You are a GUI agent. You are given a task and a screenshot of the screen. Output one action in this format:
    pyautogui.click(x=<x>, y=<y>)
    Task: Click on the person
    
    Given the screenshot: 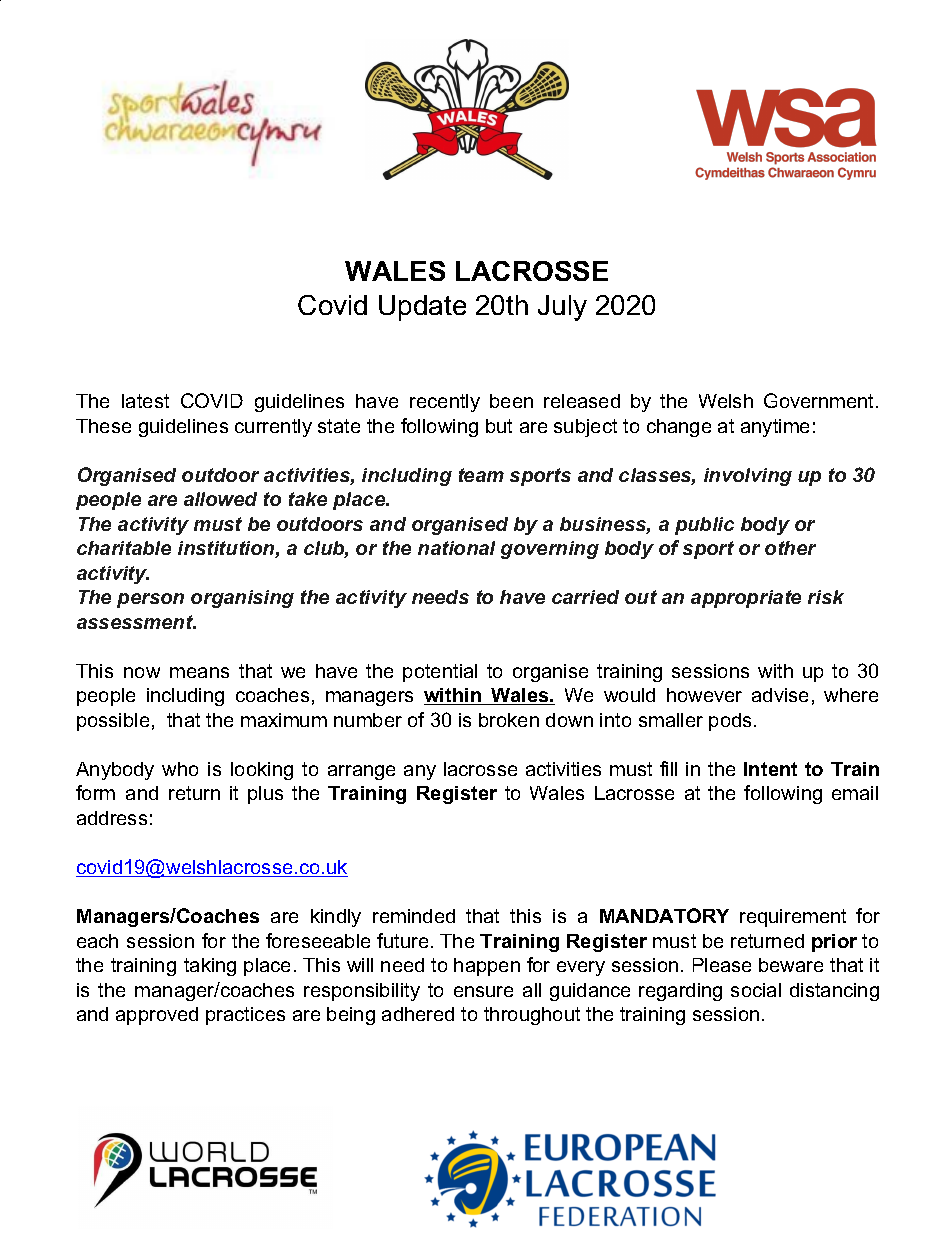 What is the action you would take?
    pyautogui.click(x=150, y=600)
